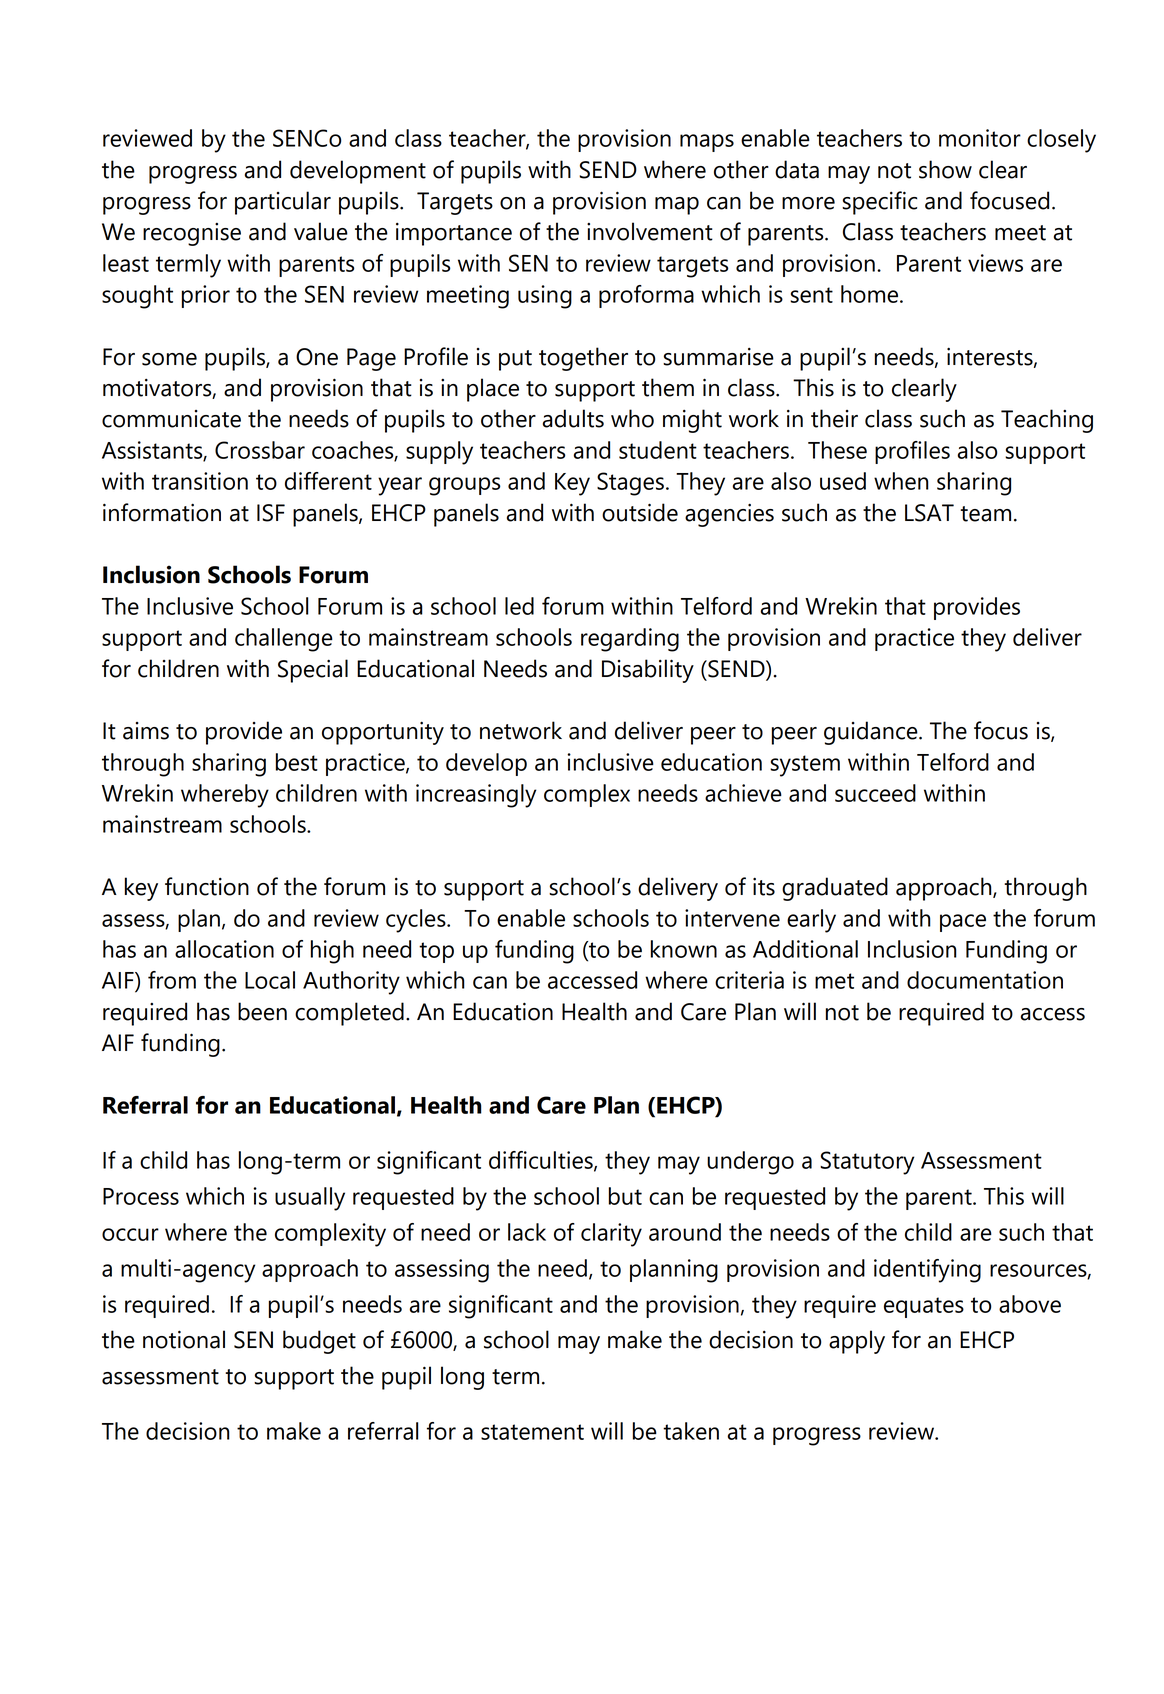 The height and width of the screenshot is (1694, 1164). Describe the element at coordinates (200, 481) in the screenshot. I see `transition` at that location.
